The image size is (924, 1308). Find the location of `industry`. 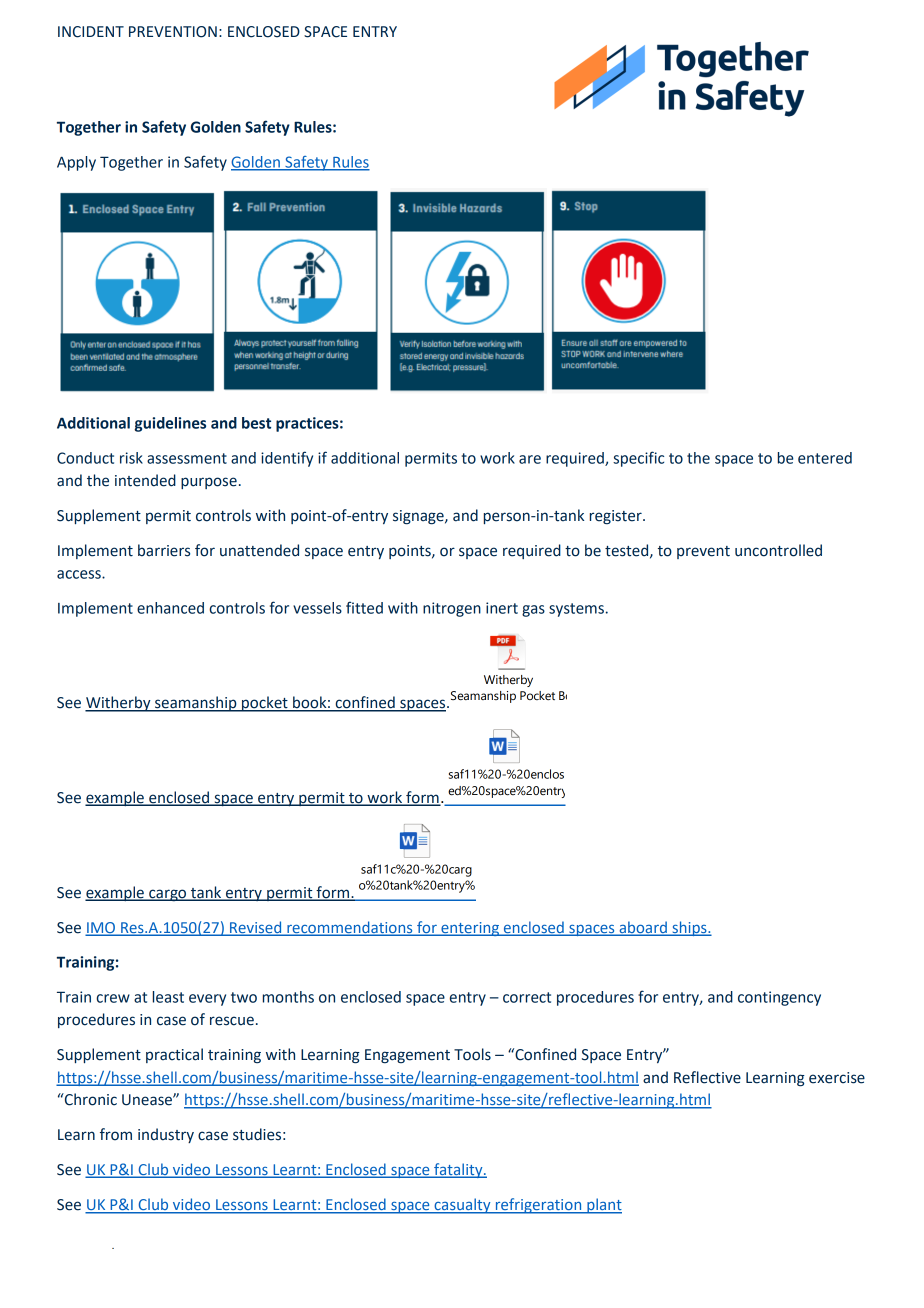

industry is located at coordinates (166, 1135).
